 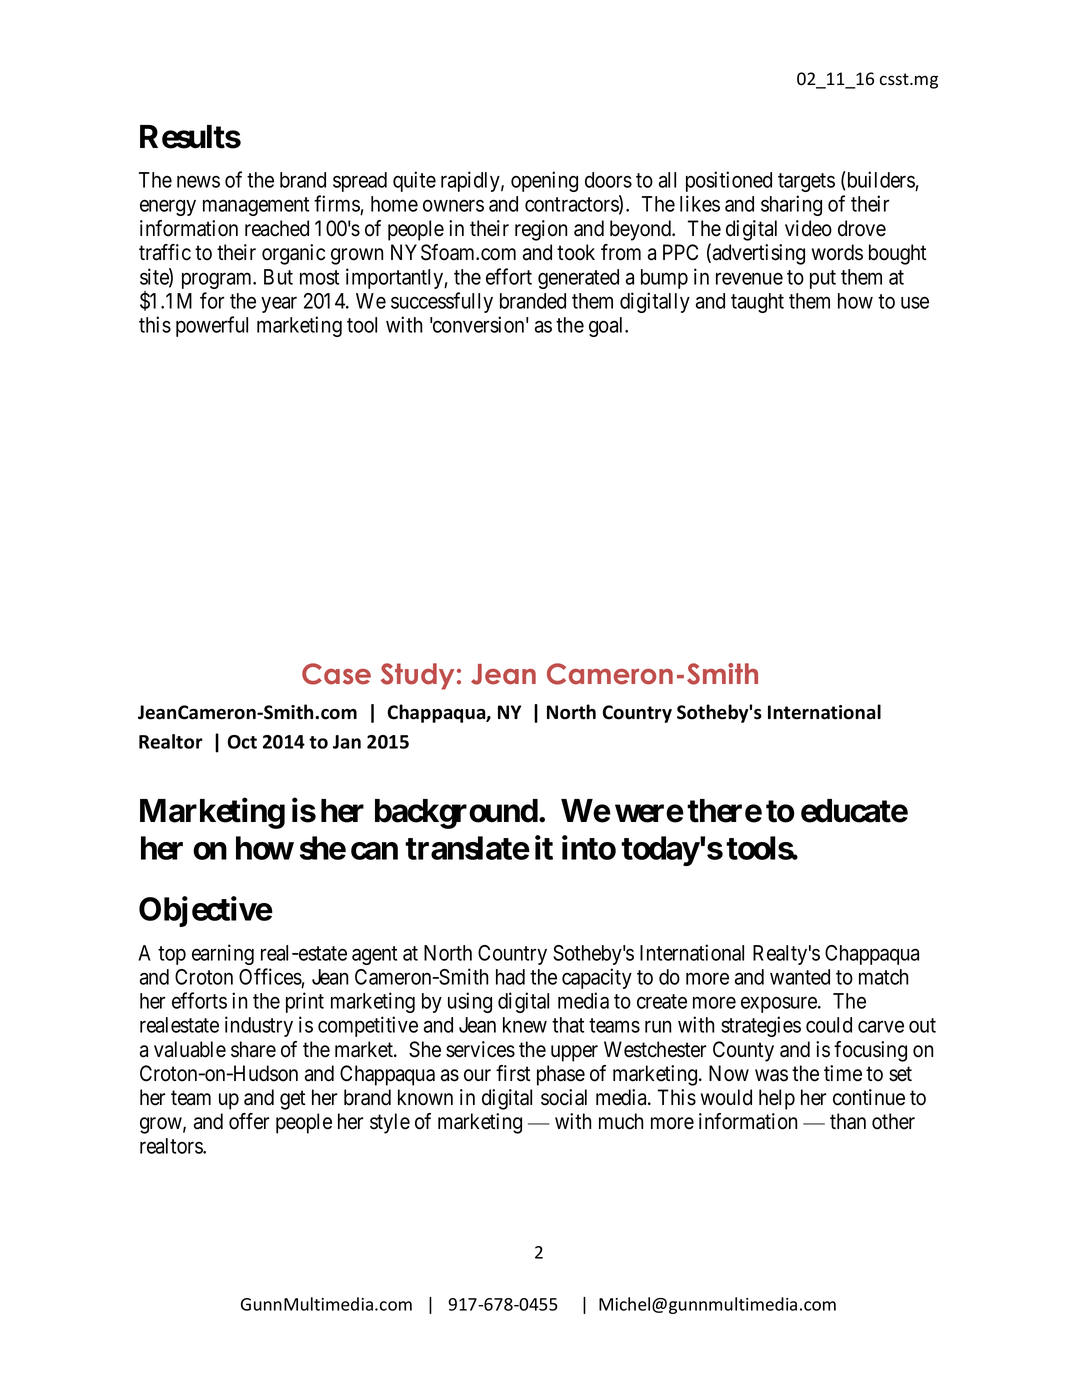 I want to click on background, so click(x=456, y=814).
